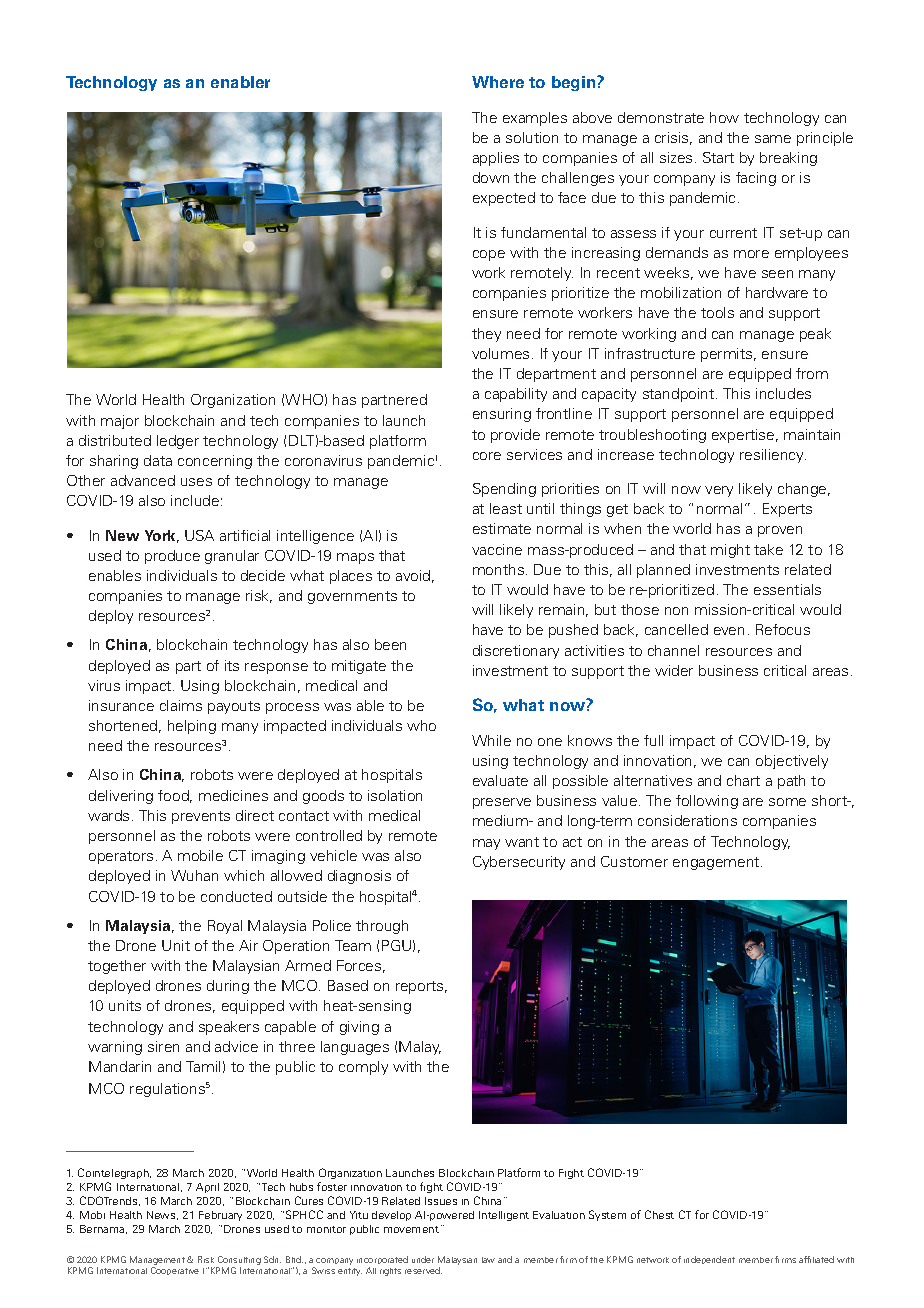 This screenshot has height=1308, width=924. What do you see at coordinates (498, 82) in the screenshot?
I see `Where` at bounding box center [498, 82].
